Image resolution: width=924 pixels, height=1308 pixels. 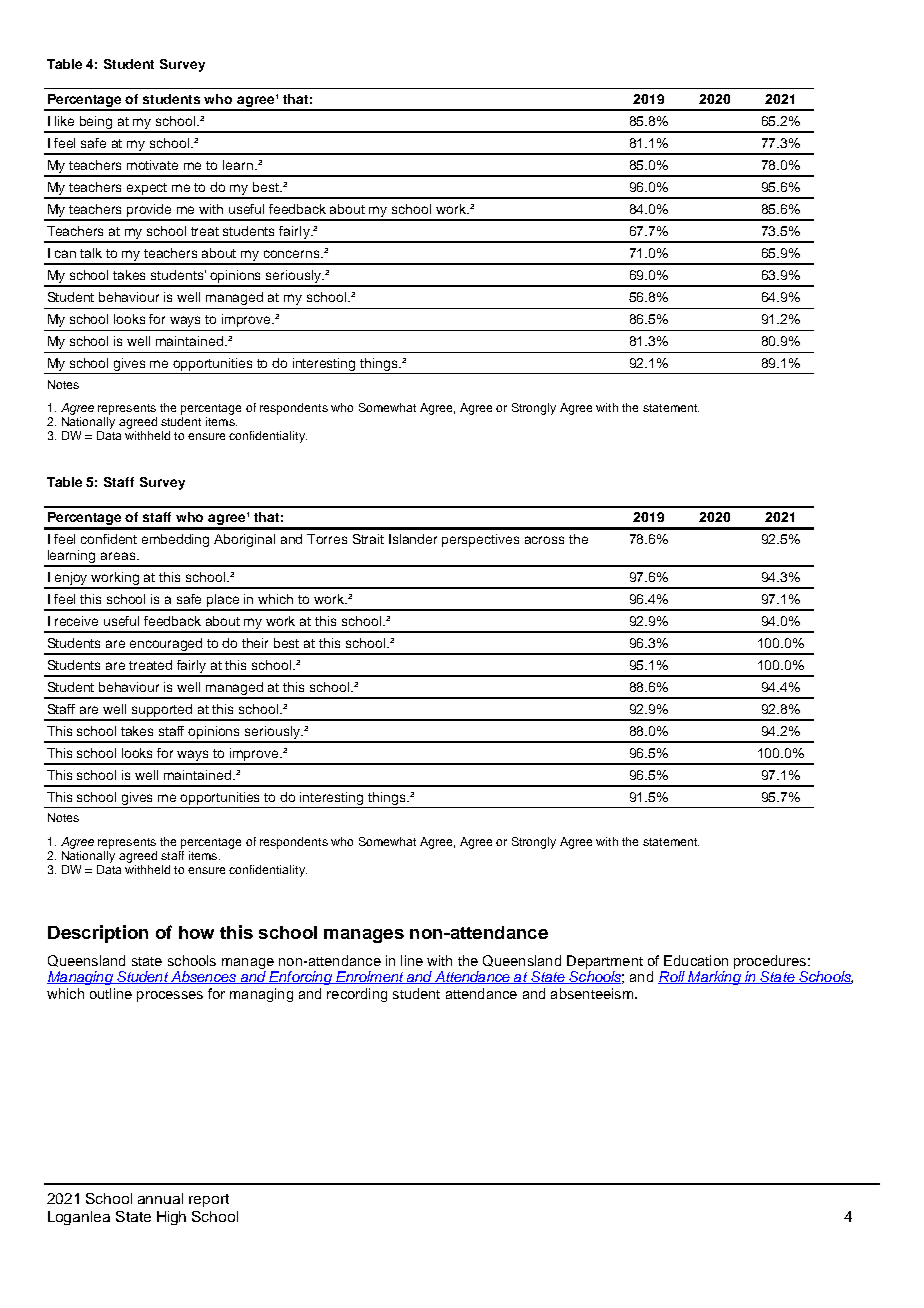 What do you see at coordinates (152, 165) in the screenshot?
I see `motivate` at bounding box center [152, 165].
